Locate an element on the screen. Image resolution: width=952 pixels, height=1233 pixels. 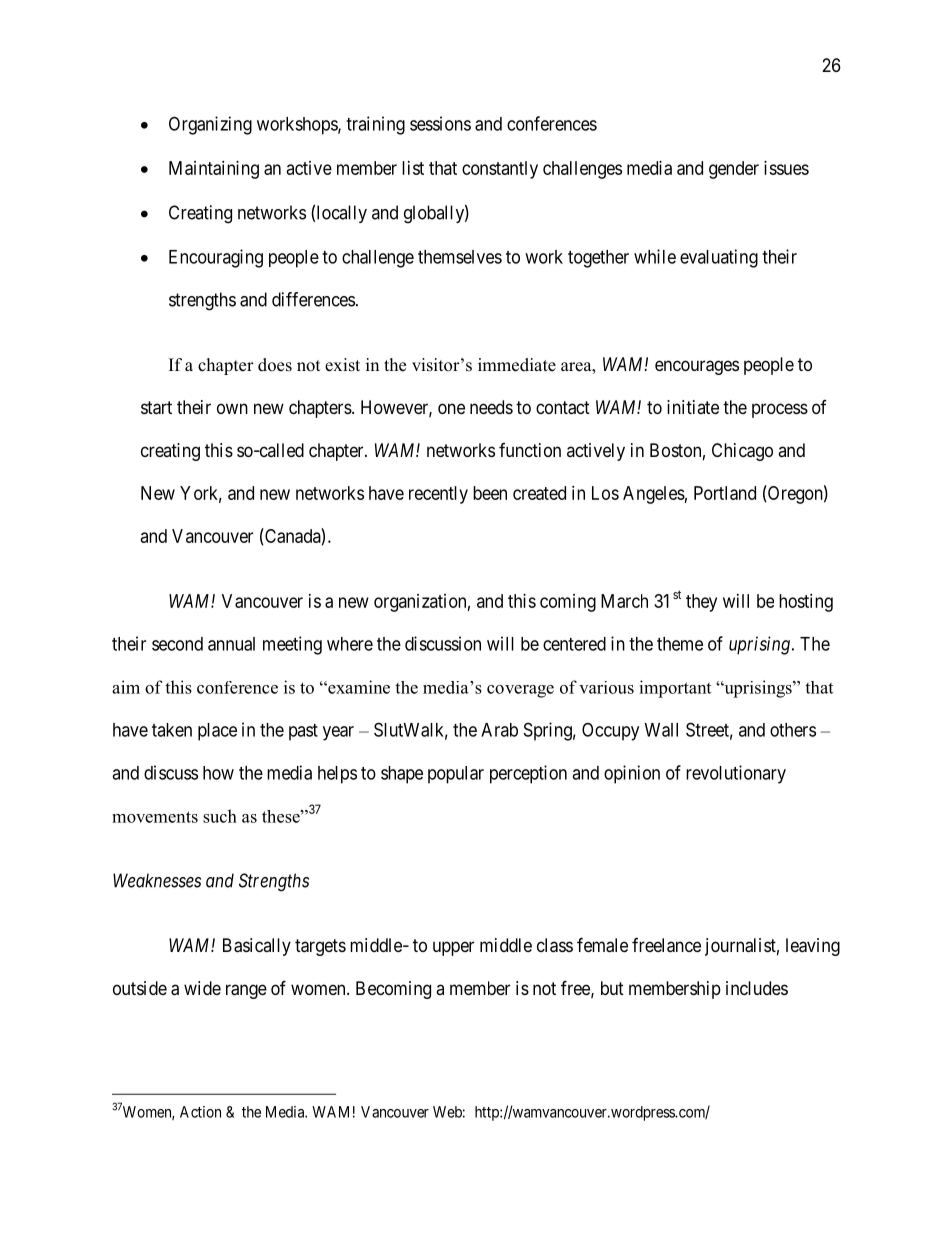
Arab is located at coordinates (499, 730).
